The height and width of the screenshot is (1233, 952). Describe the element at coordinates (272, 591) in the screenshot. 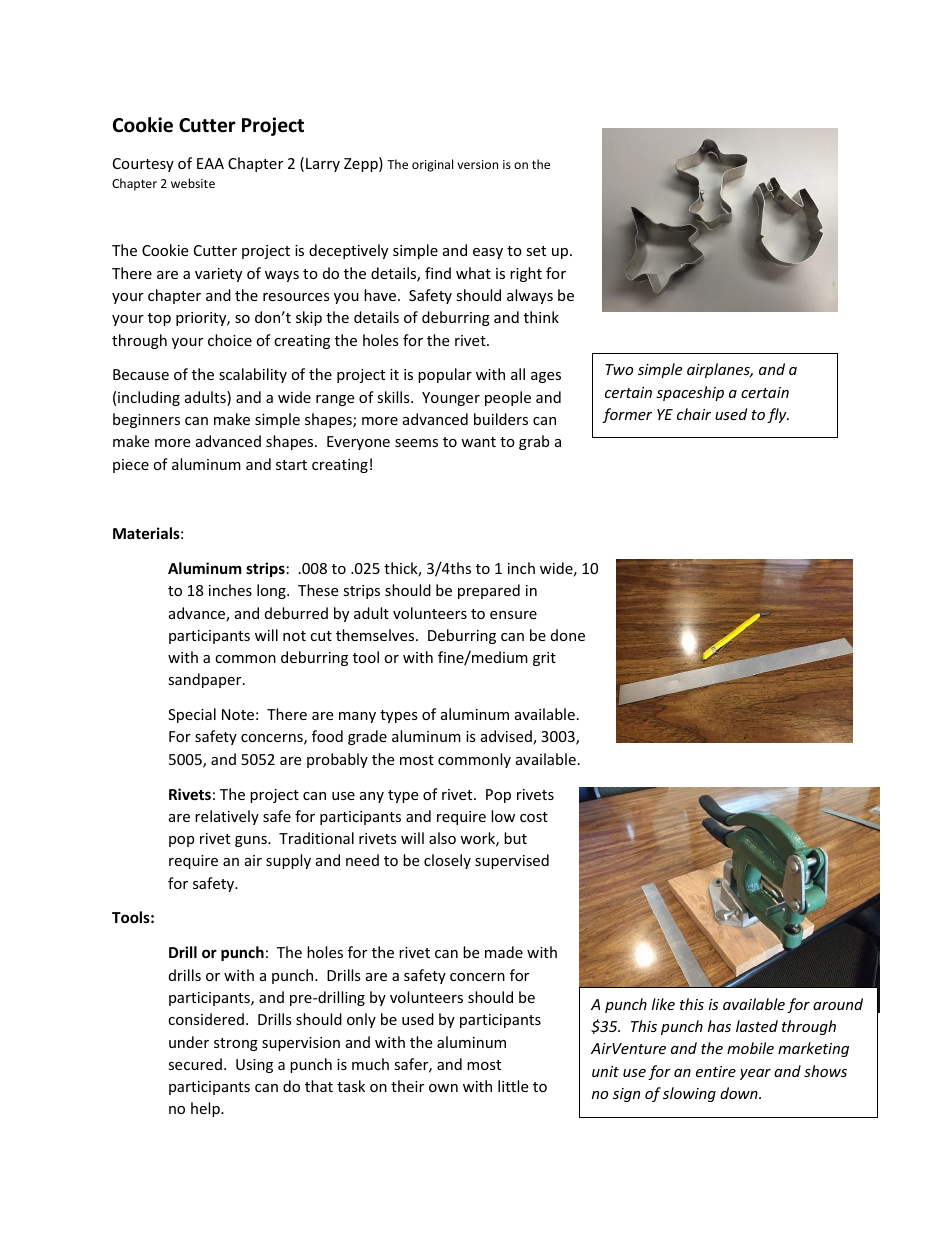

I see `long` at that location.
